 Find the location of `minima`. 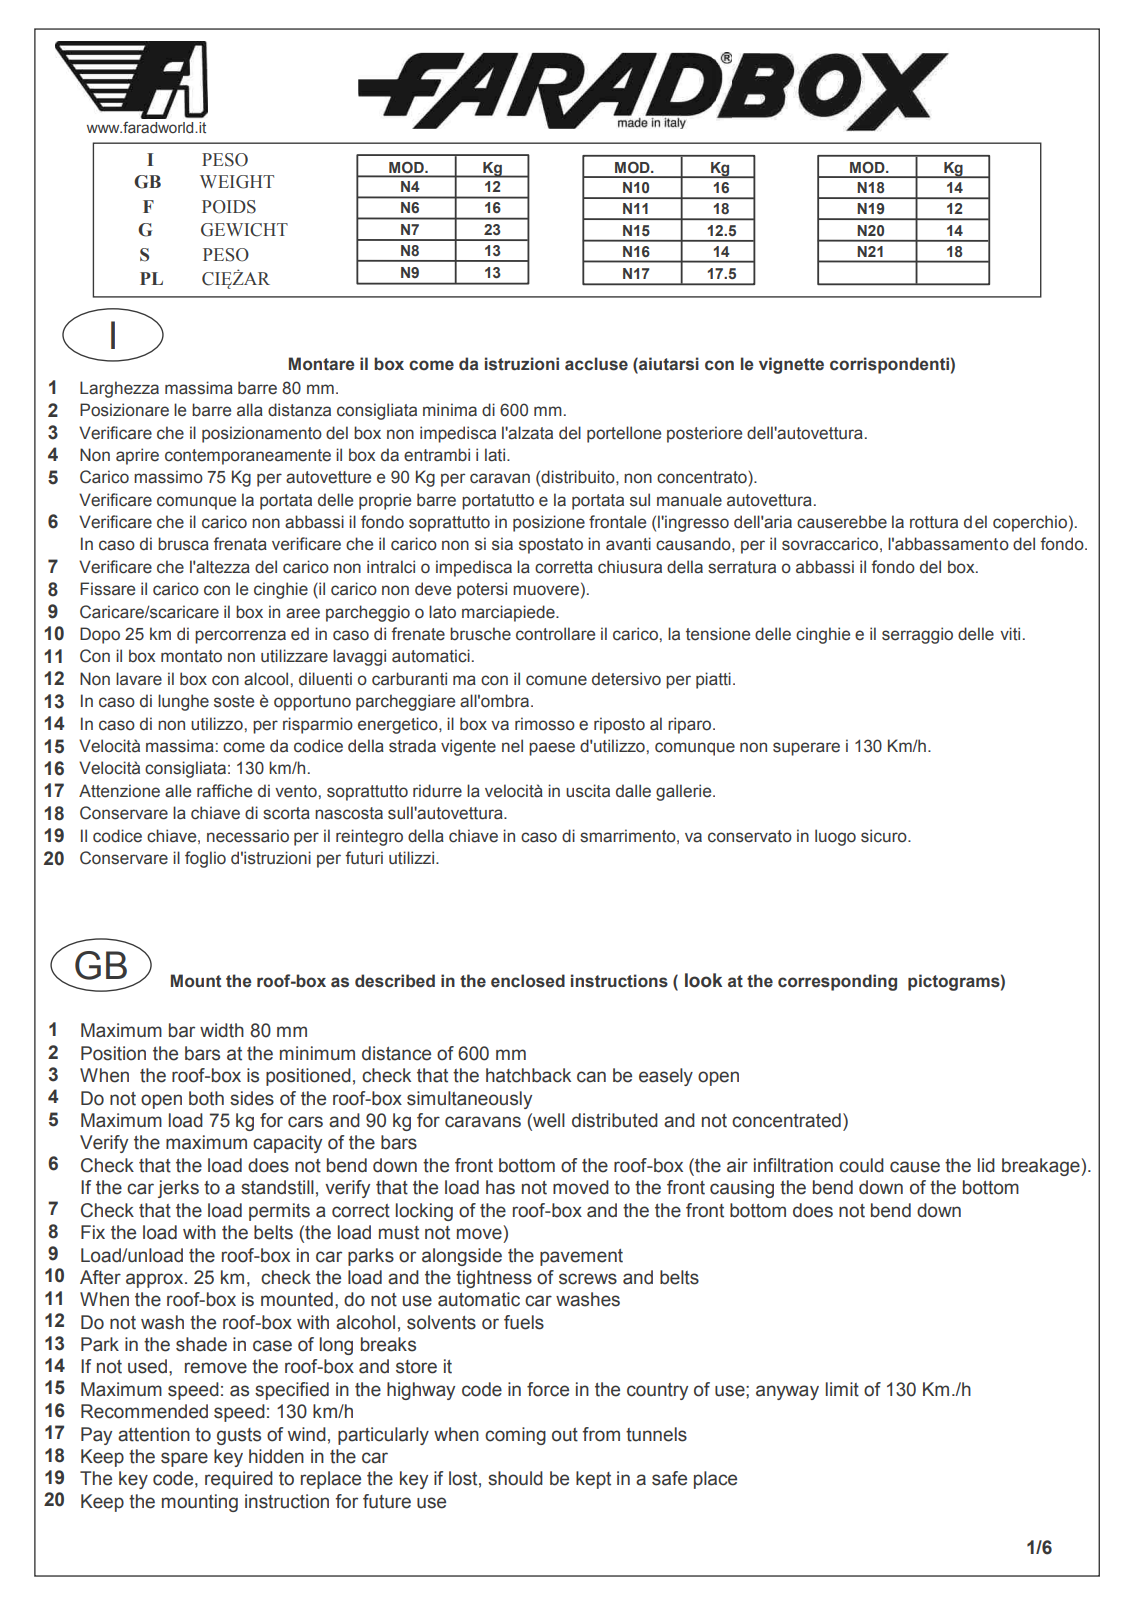

minima is located at coordinates (450, 410).
